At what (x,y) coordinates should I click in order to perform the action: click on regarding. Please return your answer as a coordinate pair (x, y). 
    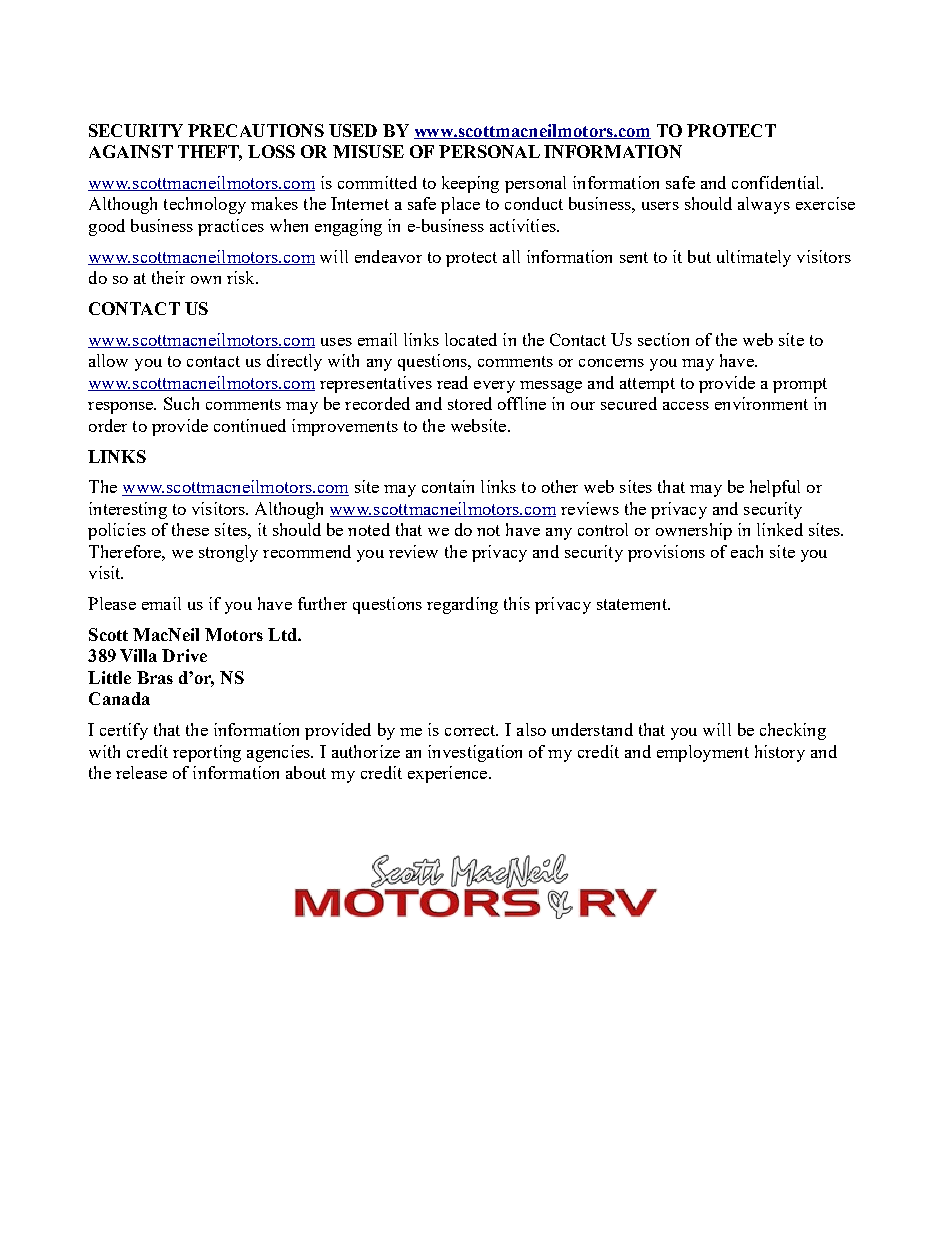
    Looking at the image, I should click on (462, 605).
